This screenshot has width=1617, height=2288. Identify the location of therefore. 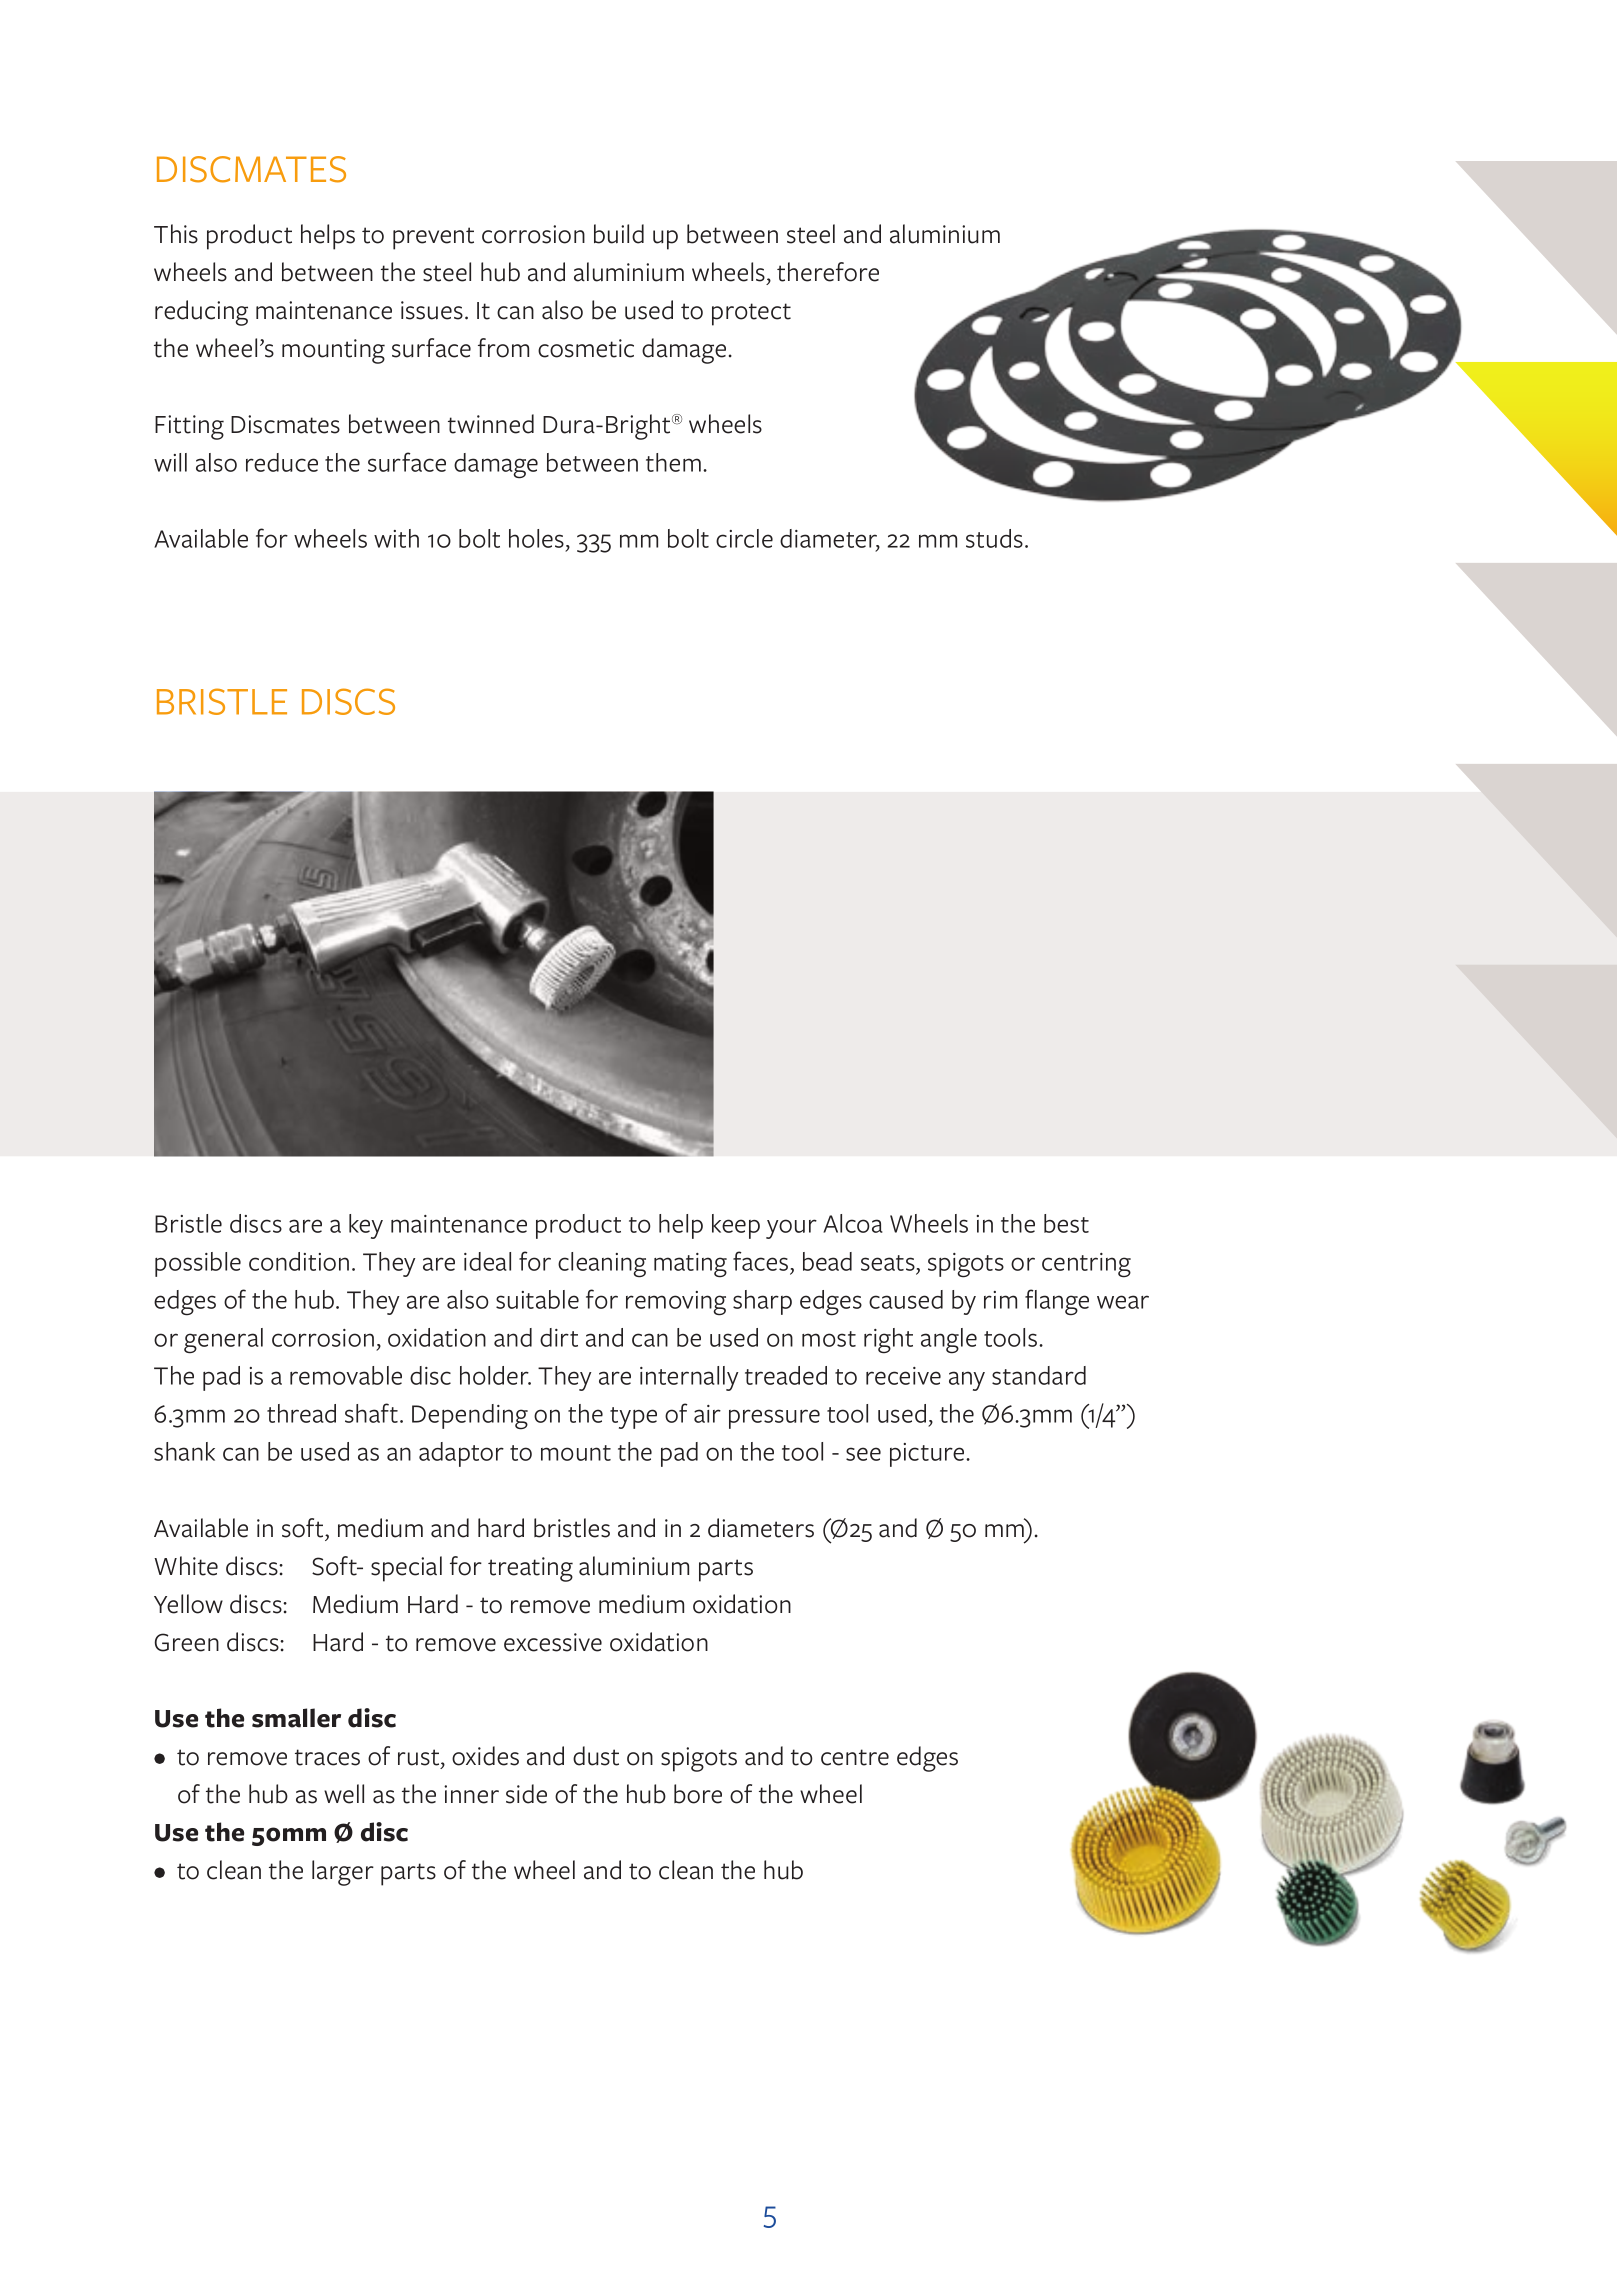
(828, 272).
